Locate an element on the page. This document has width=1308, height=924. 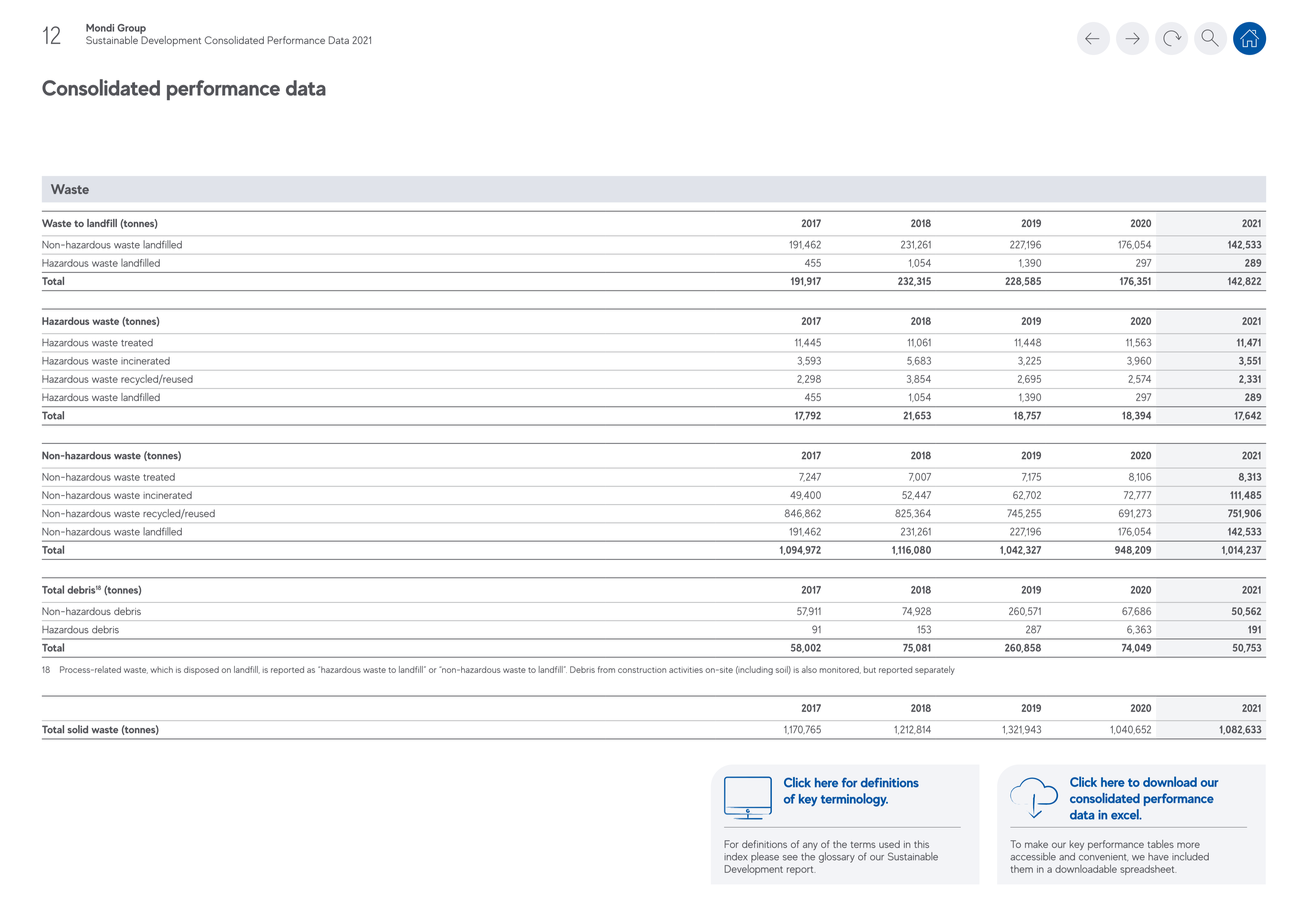
any is located at coordinates (810, 846).
